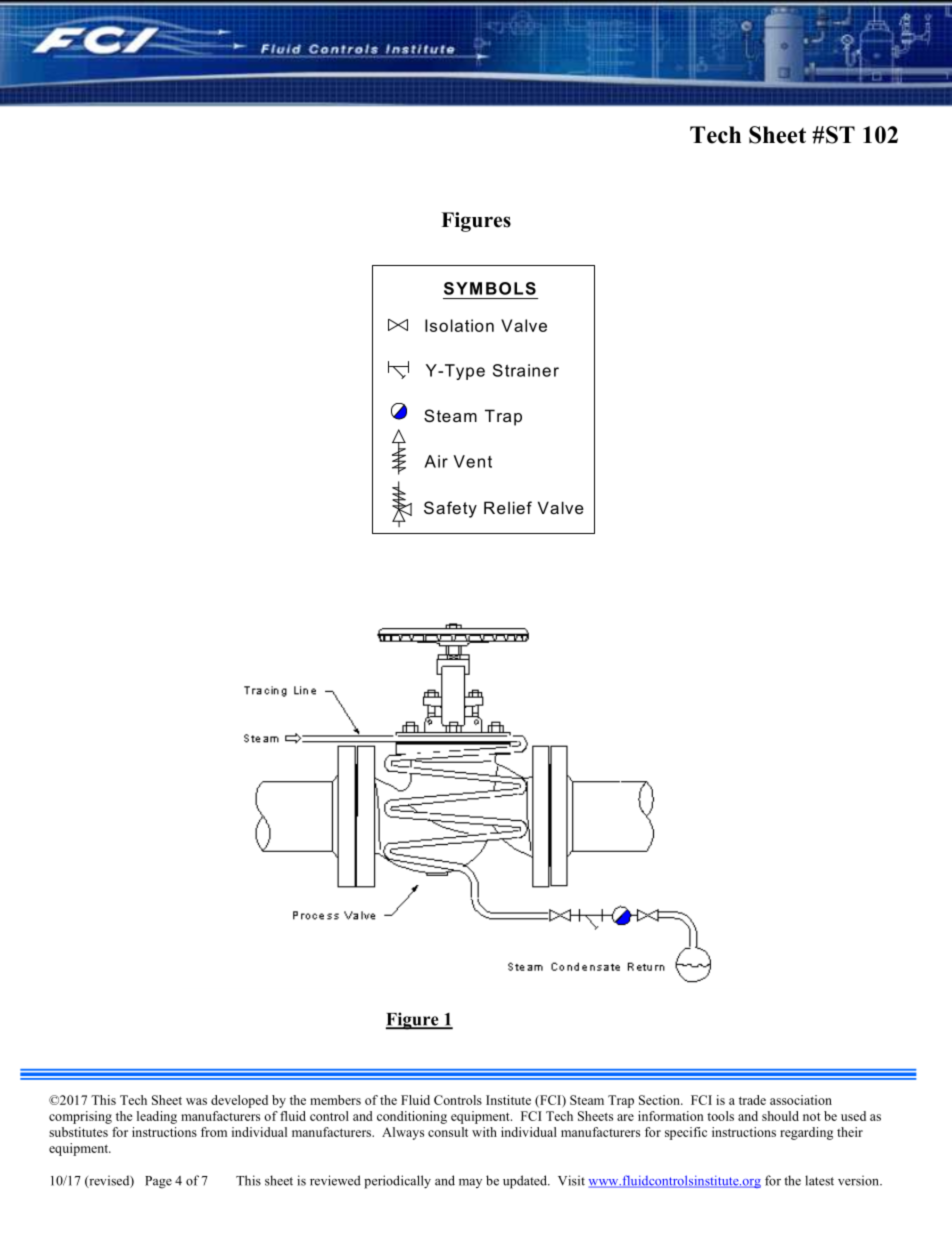 The width and height of the image is (952, 1233). What do you see at coordinates (158, 1182) in the image?
I see `Page` at bounding box center [158, 1182].
